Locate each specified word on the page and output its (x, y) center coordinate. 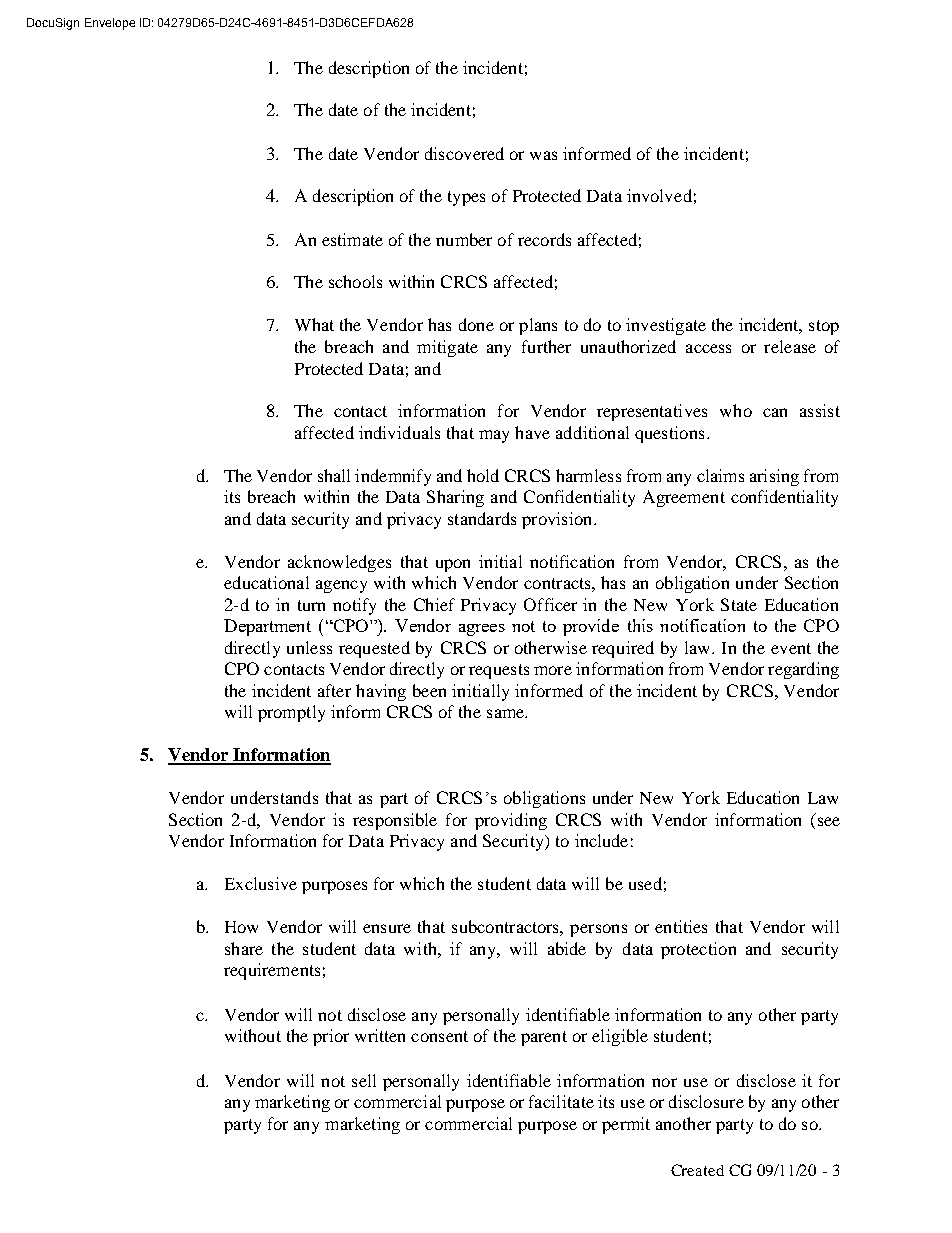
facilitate (561, 1101)
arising (774, 477)
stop (824, 327)
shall (334, 475)
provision (558, 520)
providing (511, 821)
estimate (352, 239)
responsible (395, 821)
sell (364, 1080)
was (543, 155)
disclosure (706, 1101)
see (829, 821)
